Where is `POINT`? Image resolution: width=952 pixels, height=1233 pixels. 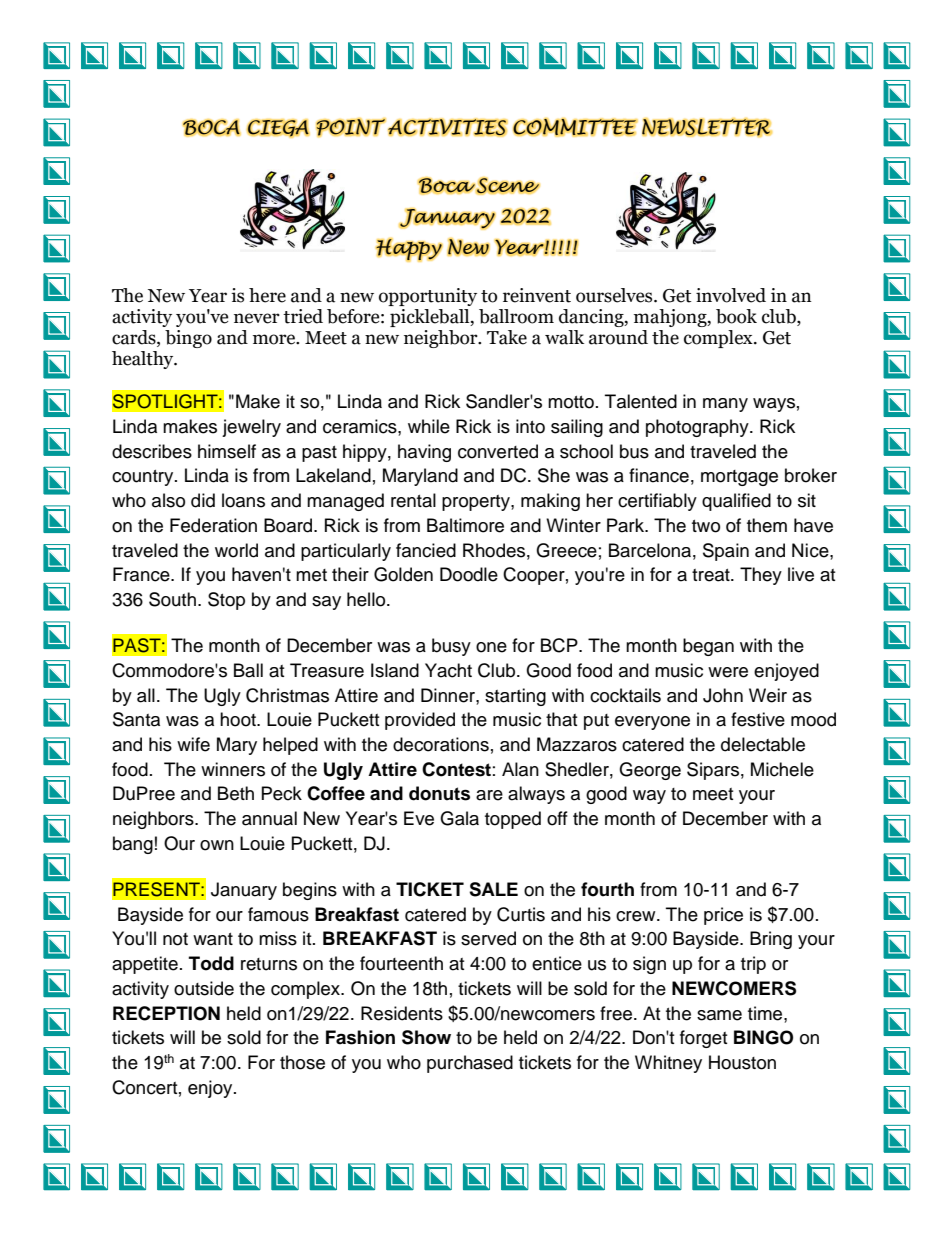 POINT is located at coordinates (351, 127).
